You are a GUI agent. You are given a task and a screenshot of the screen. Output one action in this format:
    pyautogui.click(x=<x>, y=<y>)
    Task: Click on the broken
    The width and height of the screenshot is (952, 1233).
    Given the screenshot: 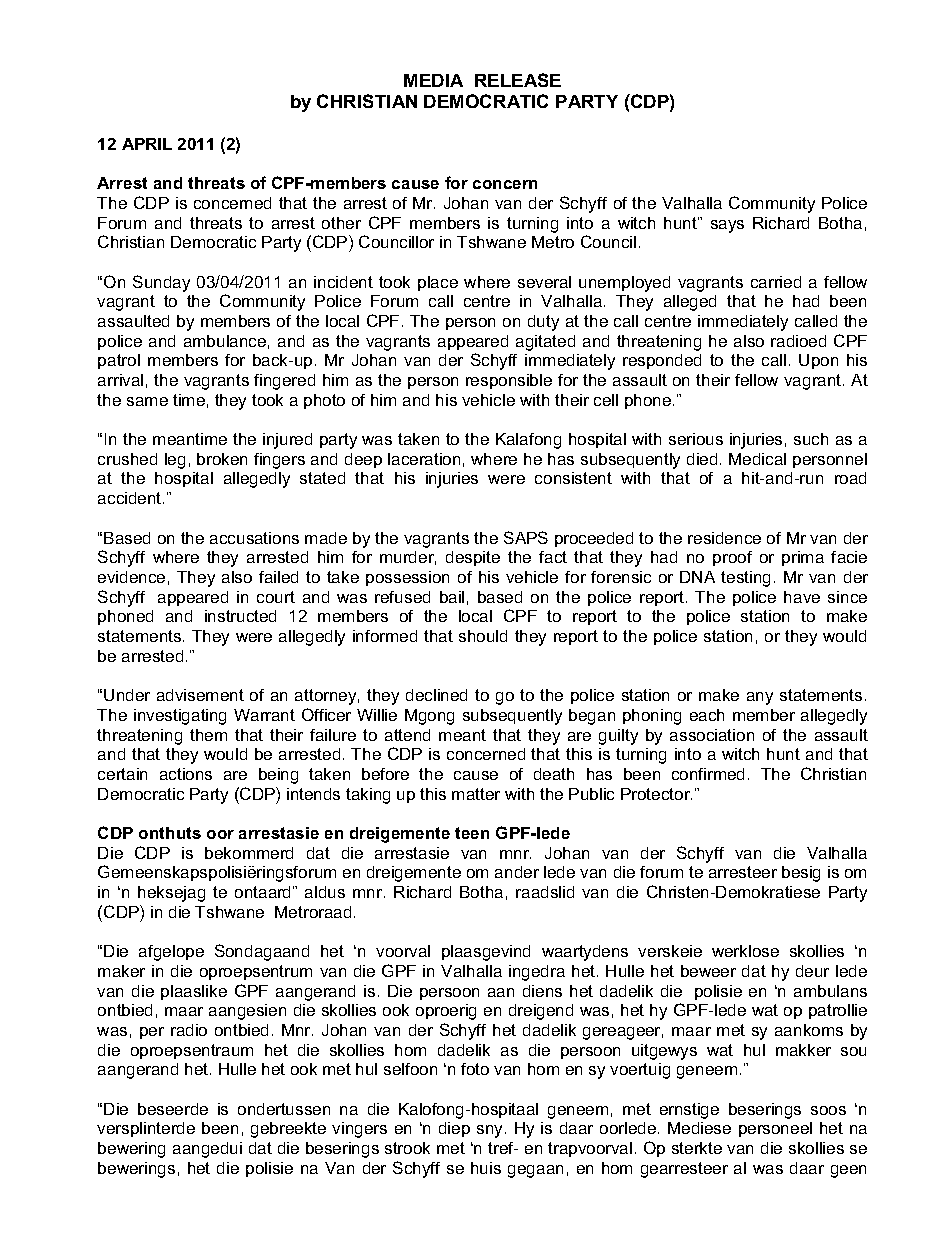 What is the action you would take?
    pyautogui.click(x=222, y=459)
